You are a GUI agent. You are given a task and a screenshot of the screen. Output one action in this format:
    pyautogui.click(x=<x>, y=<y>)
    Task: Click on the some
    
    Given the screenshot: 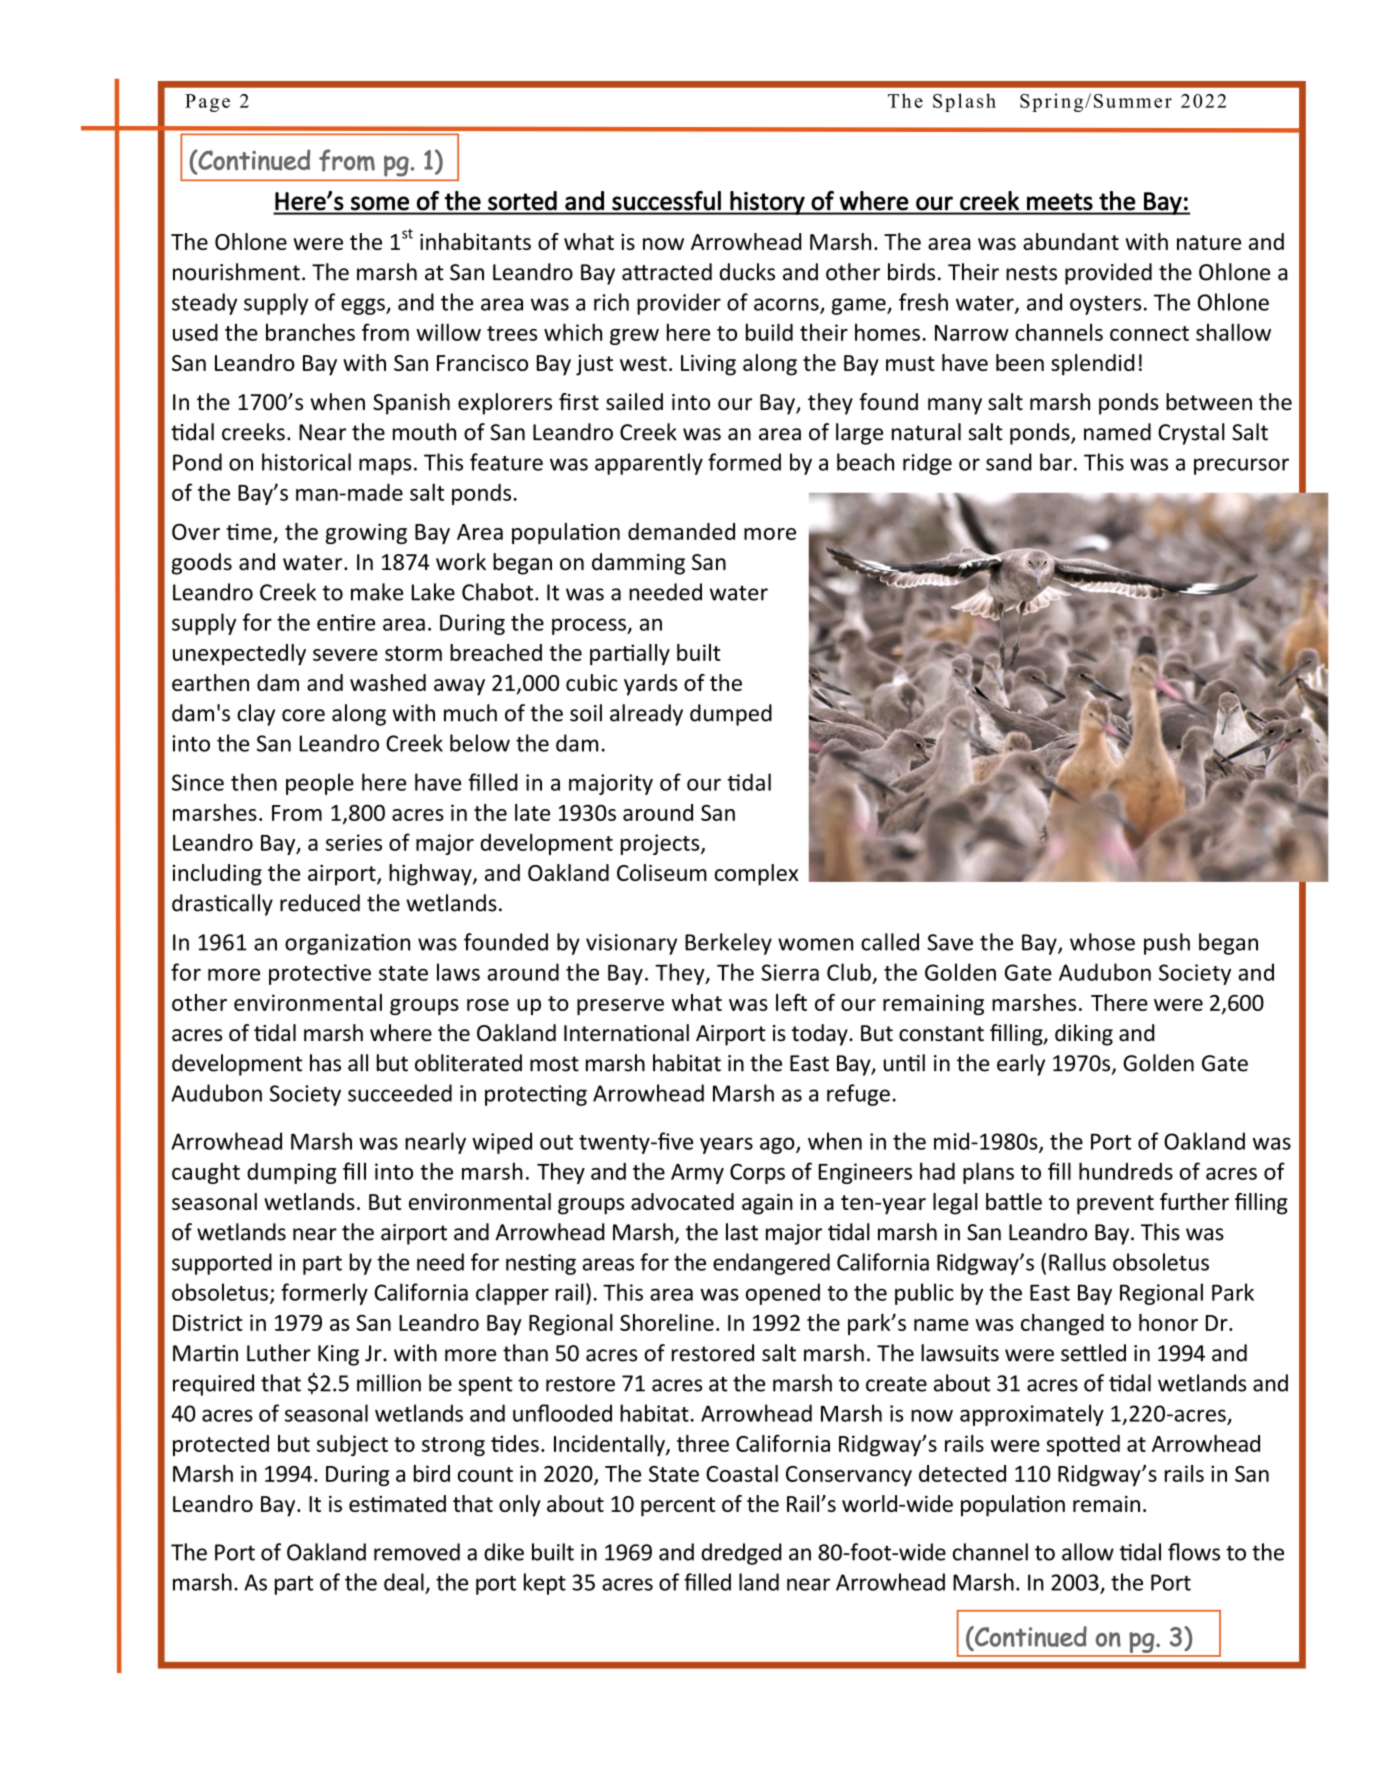 What is the action you would take?
    pyautogui.click(x=380, y=203)
